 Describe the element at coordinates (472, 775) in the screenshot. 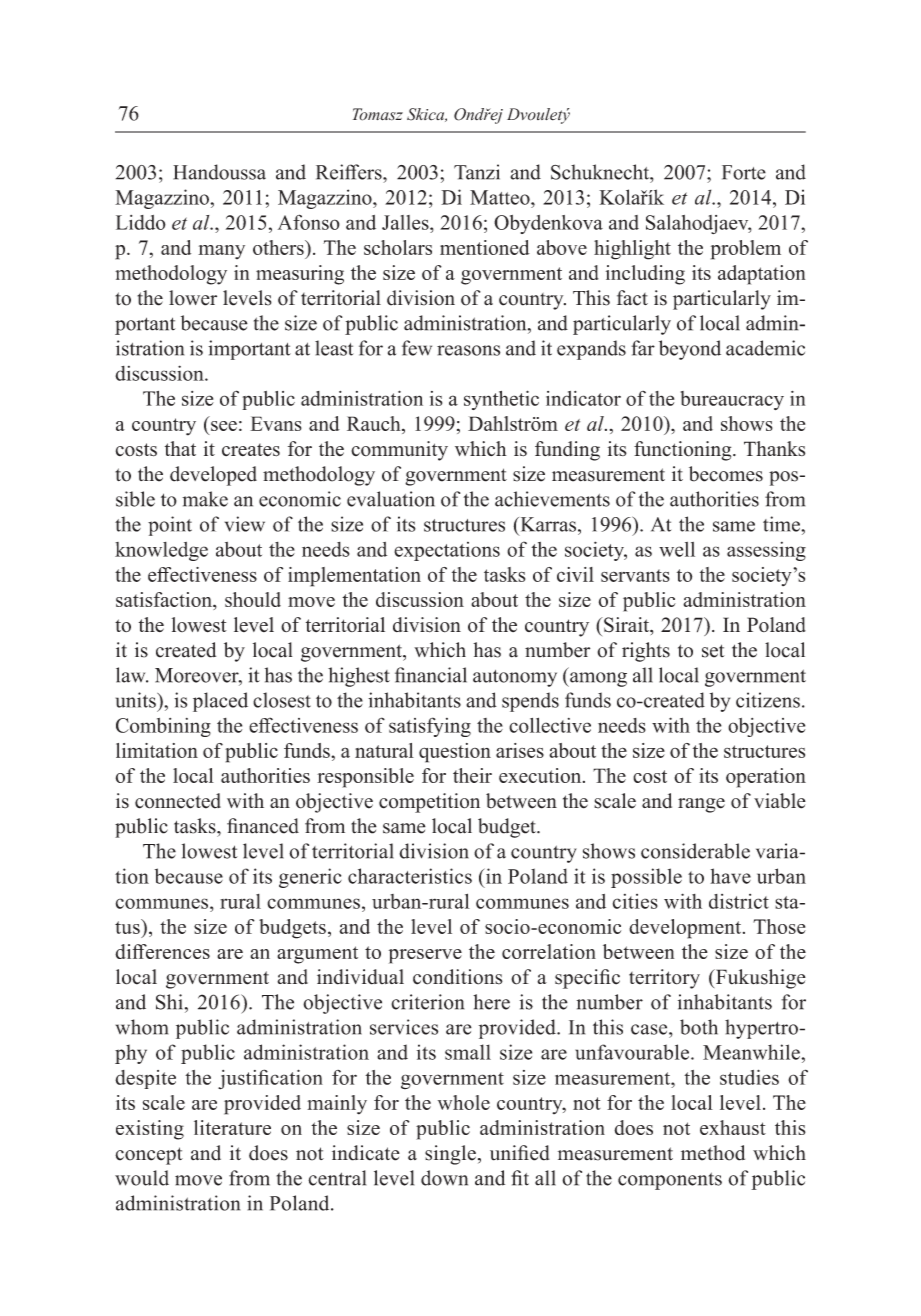

I see `their` at that location.
